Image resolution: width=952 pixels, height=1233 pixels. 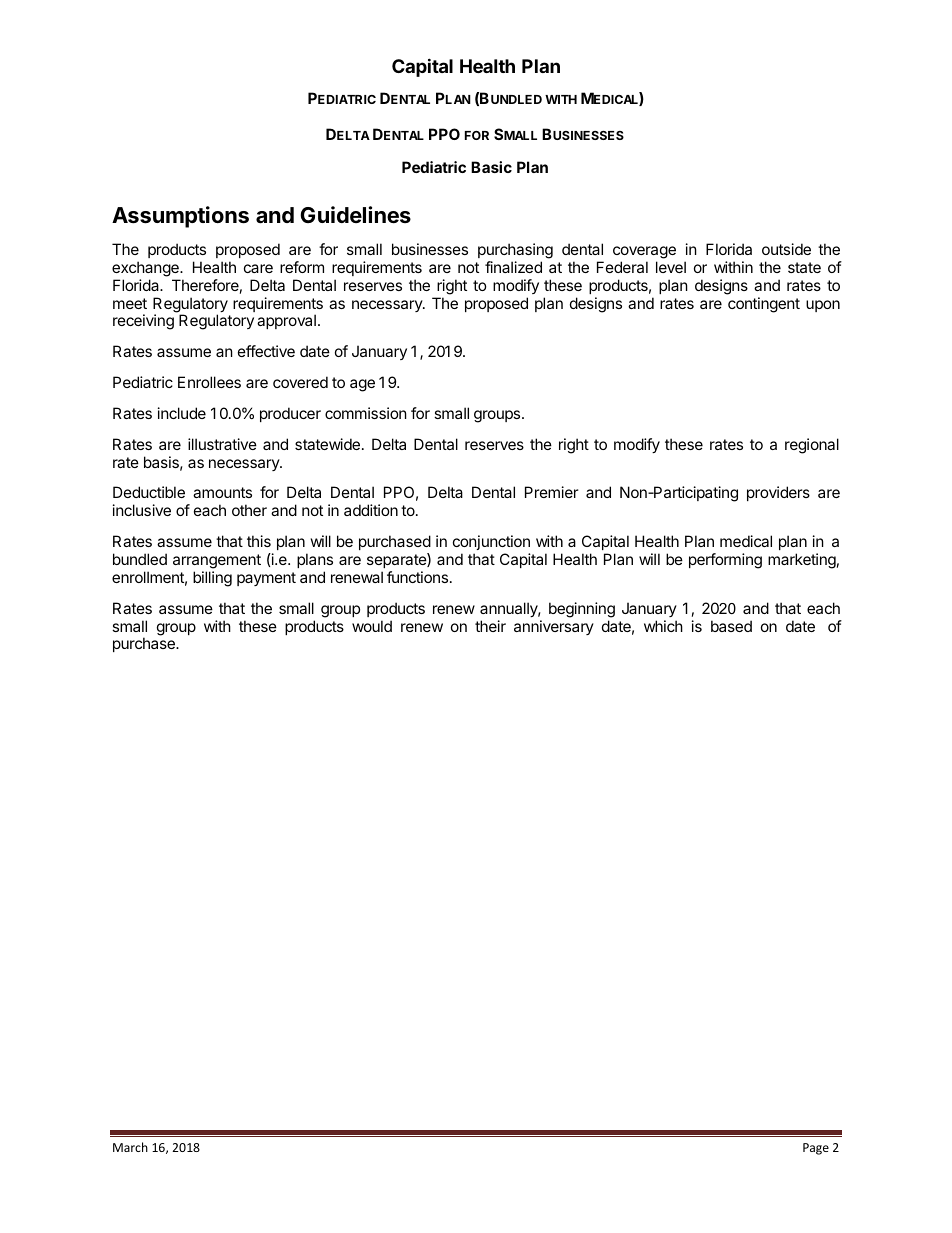 What do you see at coordinates (490, 626) in the page?
I see `their` at bounding box center [490, 626].
